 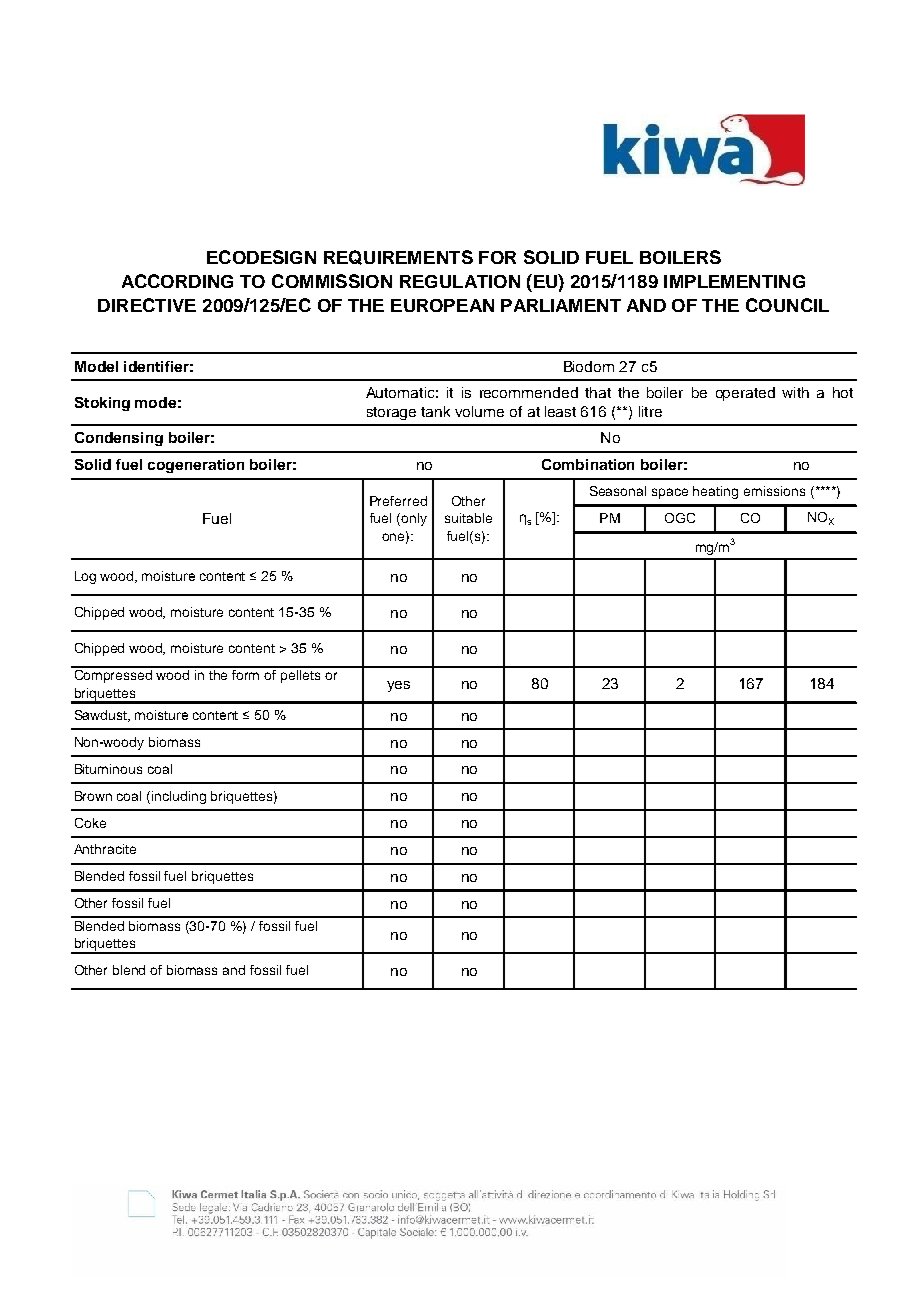 What do you see at coordinates (774, 491) in the screenshot?
I see `emissions` at bounding box center [774, 491].
